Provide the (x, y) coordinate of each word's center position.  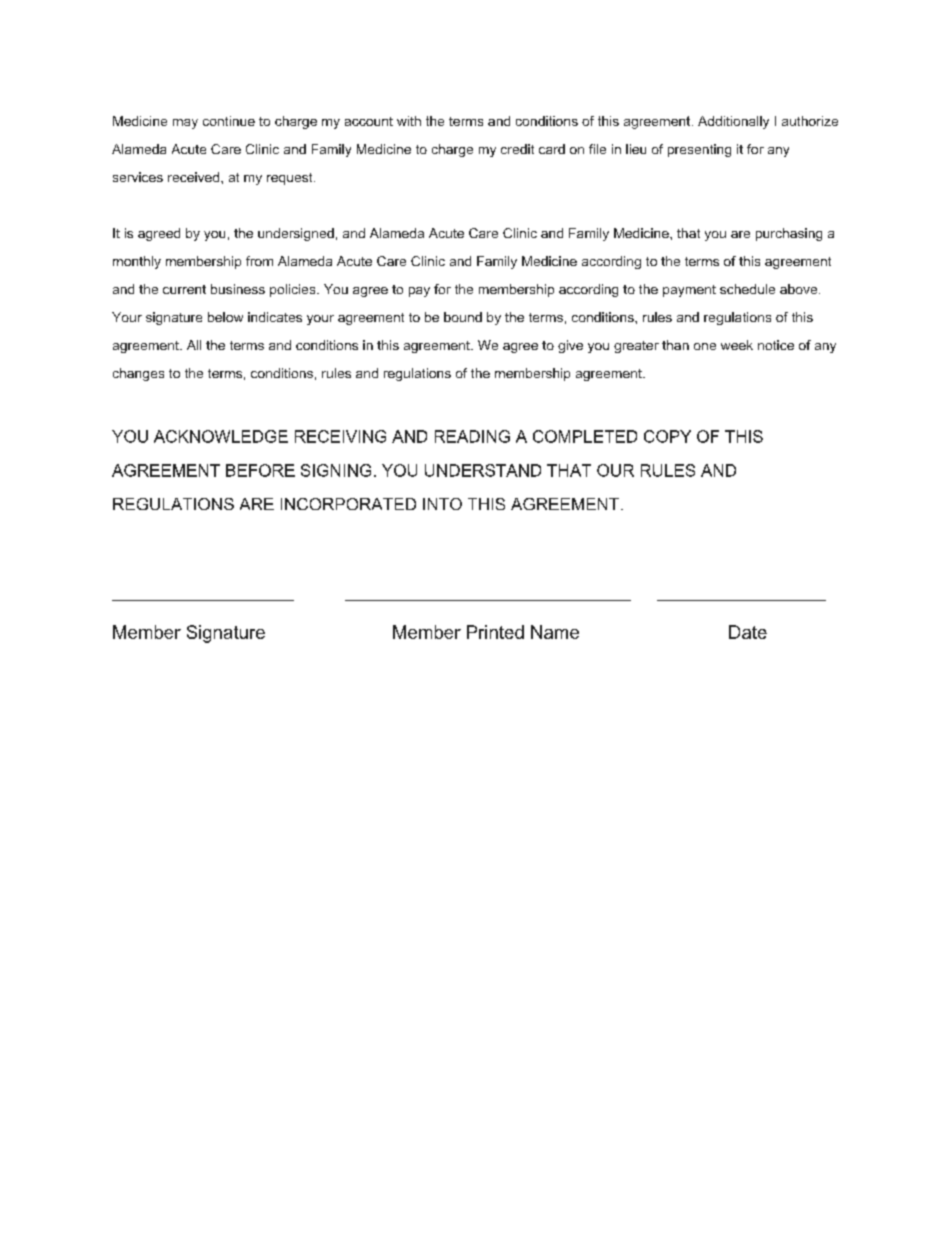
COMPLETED (585, 436)
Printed (495, 632)
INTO (442, 504)
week (737, 345)
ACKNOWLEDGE (221, 436)
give (570, 346)
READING (472, 436)
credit (517, 149)
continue (229, 121)
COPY (667, 436)
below (225, 317)
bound (463, 317)
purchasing (789, 234)
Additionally (733, 122)
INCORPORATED (348, 504)
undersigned (296, 234)
